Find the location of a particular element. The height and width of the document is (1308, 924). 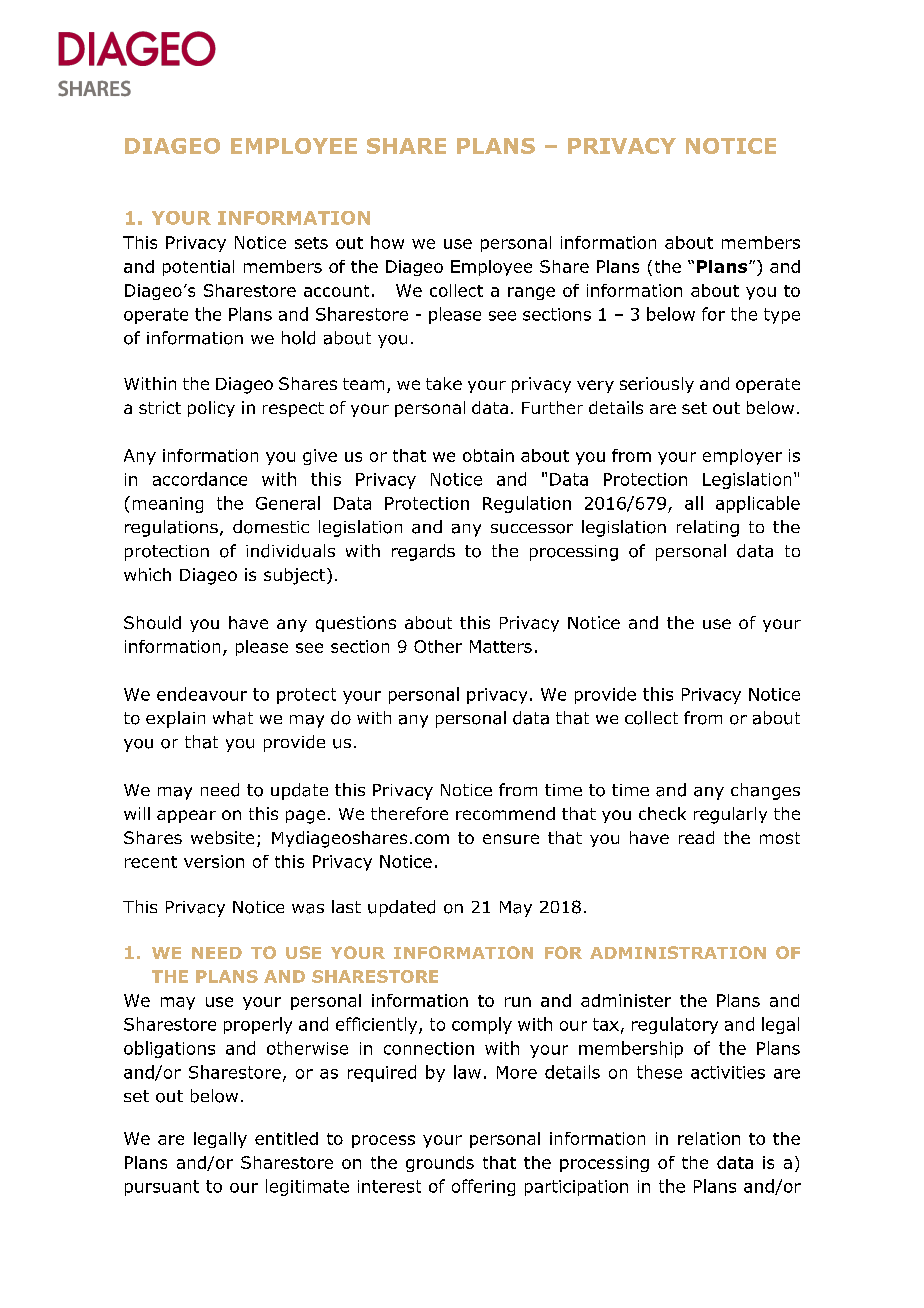

potential is located at coordinates (198, 268).
